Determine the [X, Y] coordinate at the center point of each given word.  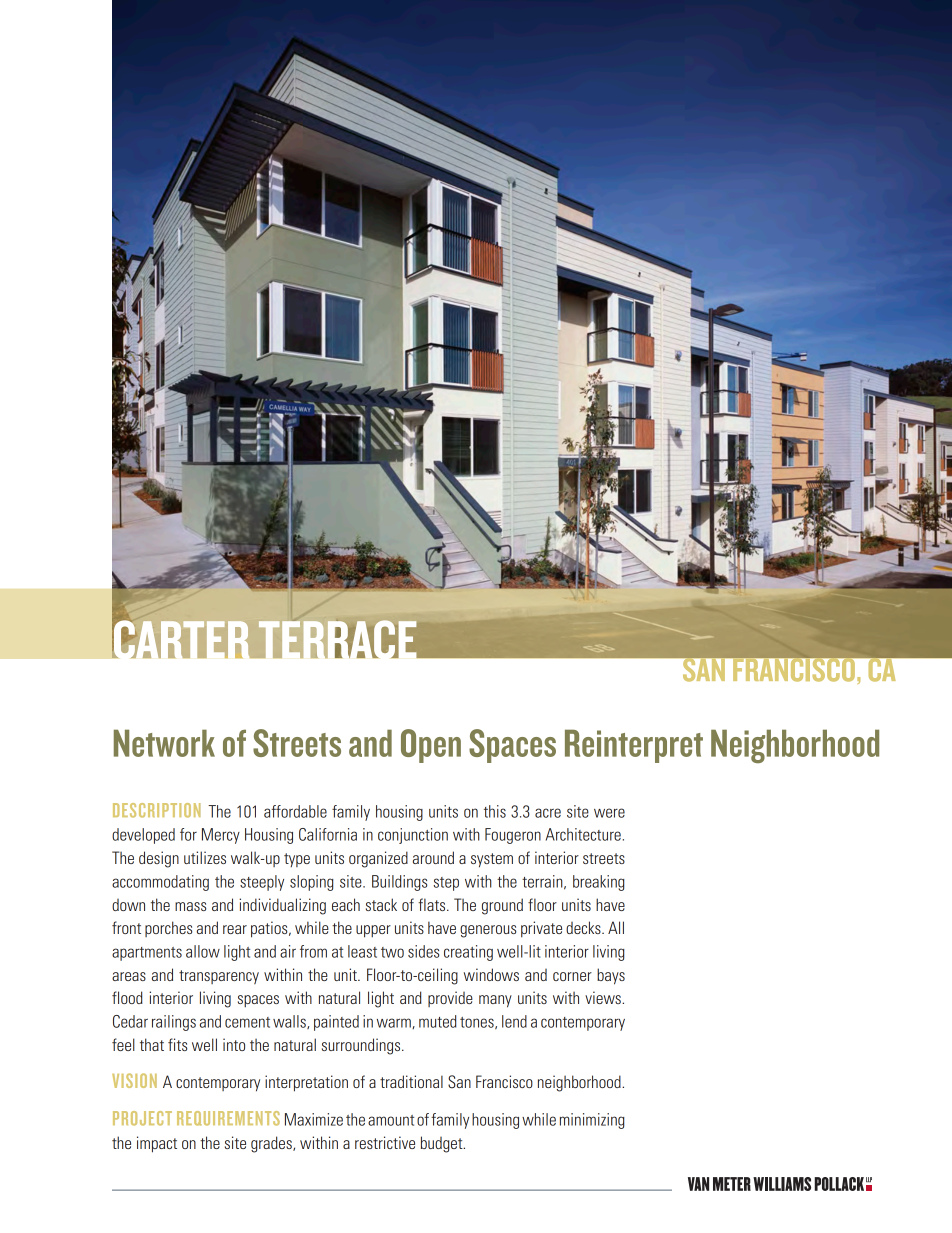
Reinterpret [634, 746]
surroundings [362, 1046]
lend [514, 1021]
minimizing [592, 1121]
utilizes [205, 857]
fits [177, 1044]
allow [203, 951]
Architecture [583, 834]
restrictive [385, 1142]
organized [378, 859]
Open [431, 746]
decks [584, 927]
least [362, 951]
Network [164, 743]
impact [157, 1144]
